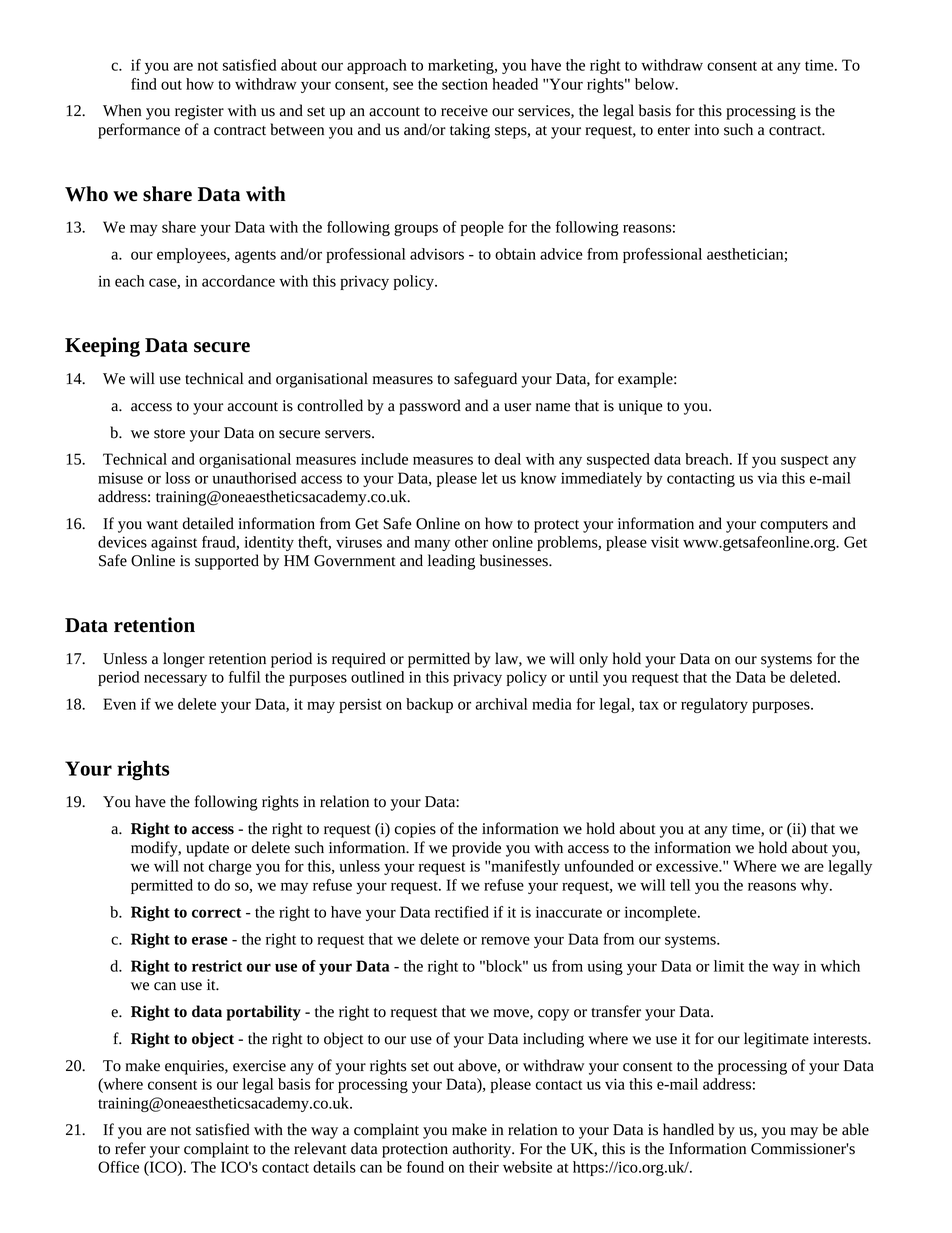 This image has height=1233, width=952. Describe the element at coordinates (207, 849) in the image. I see `update` at that location.
